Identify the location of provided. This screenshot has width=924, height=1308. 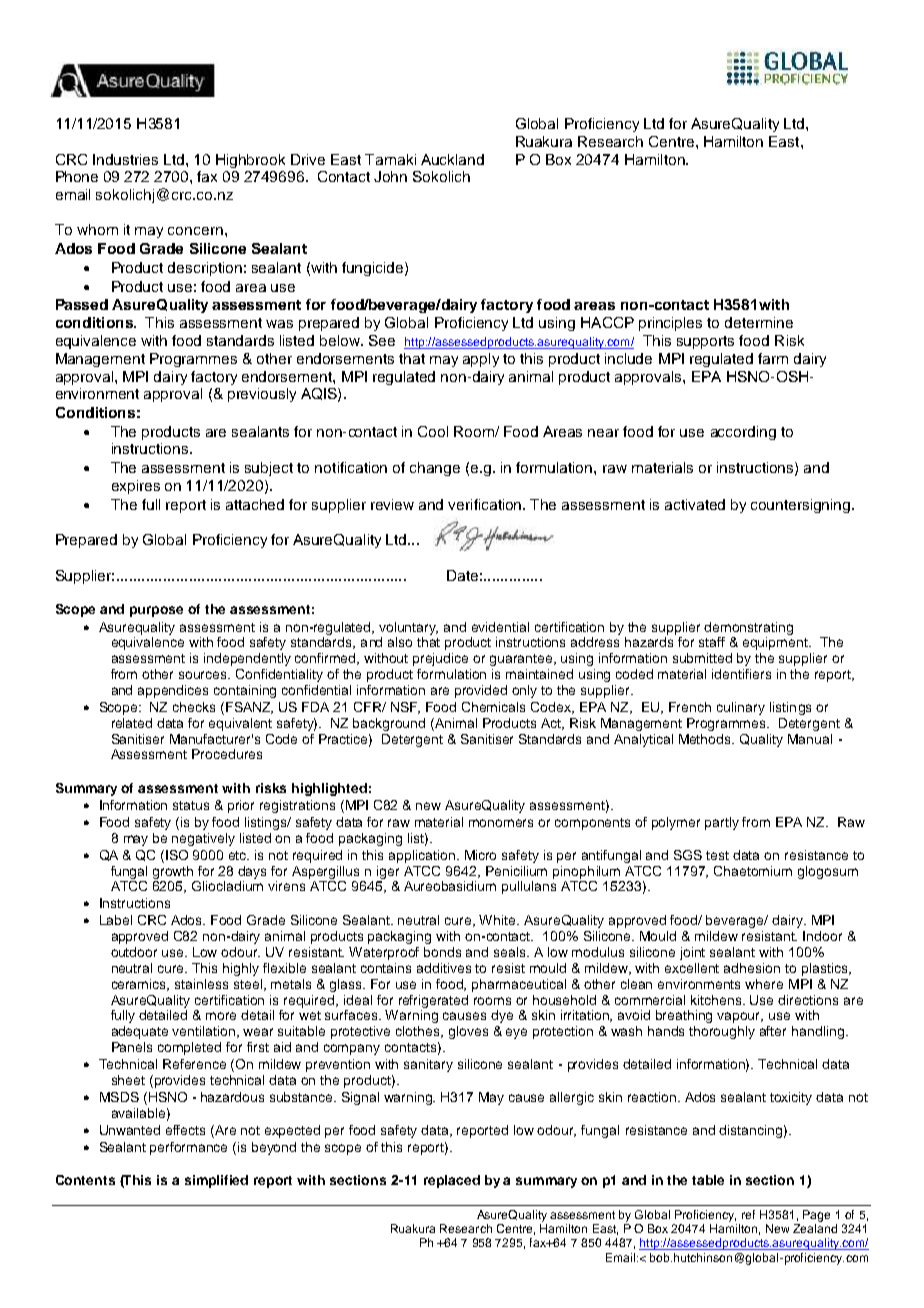
(481, 691).
